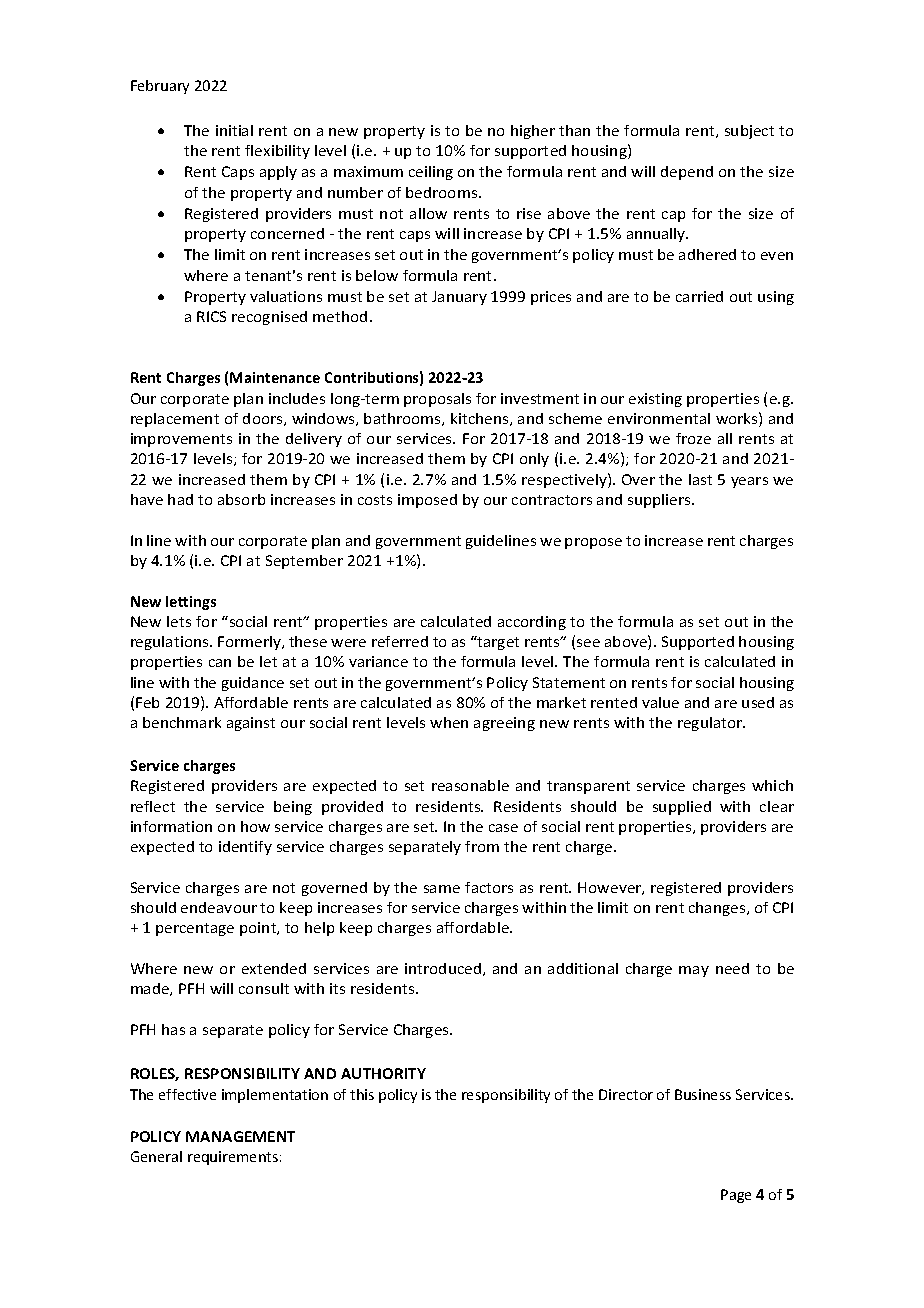 The width and height of the page is (924, 1308). What do you see at coordinates (470, 785) in the page?
I see `reasonable` at bounding box center [470, 785].
